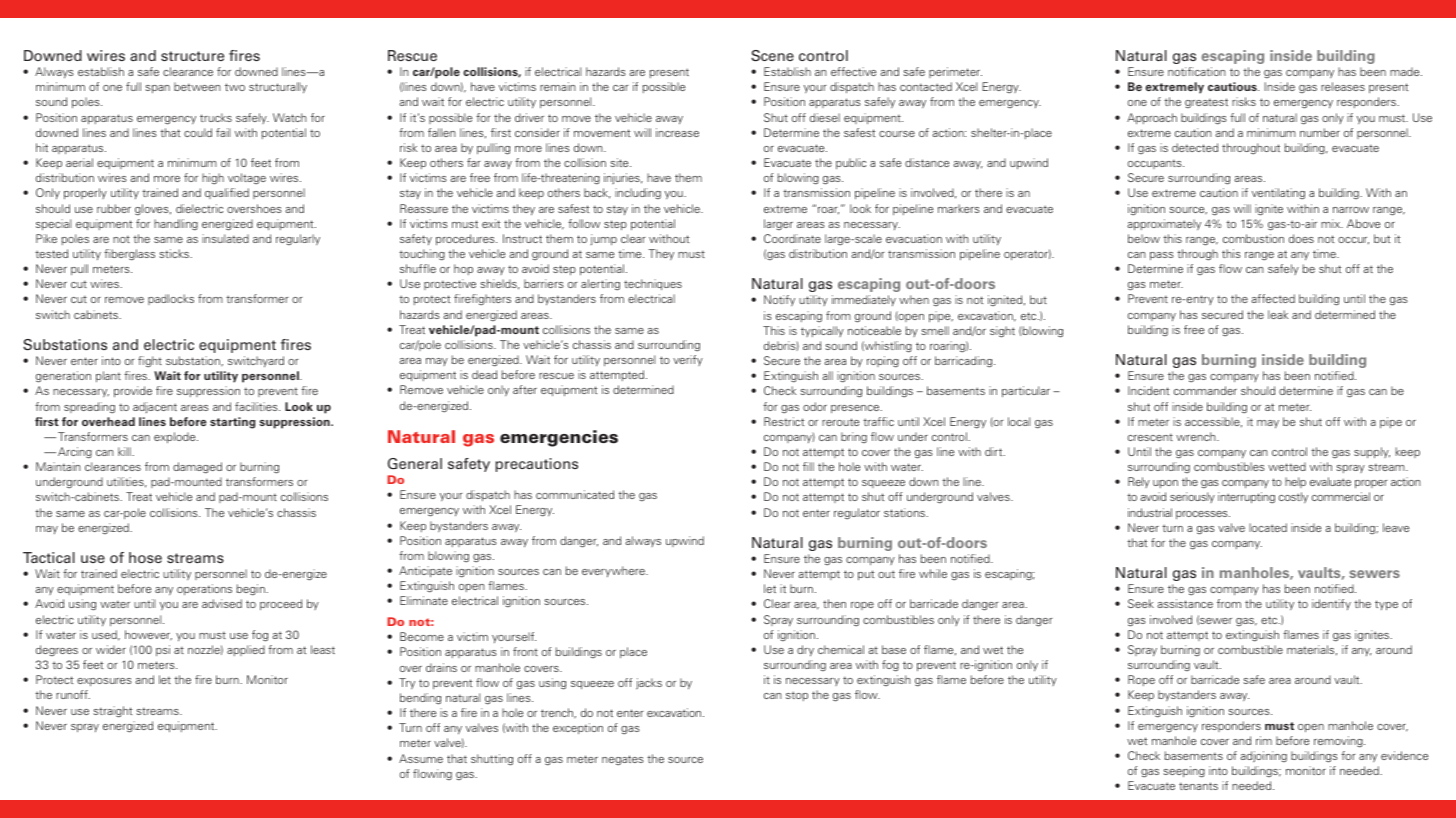  I want to click on straight, so click(112, 712).
